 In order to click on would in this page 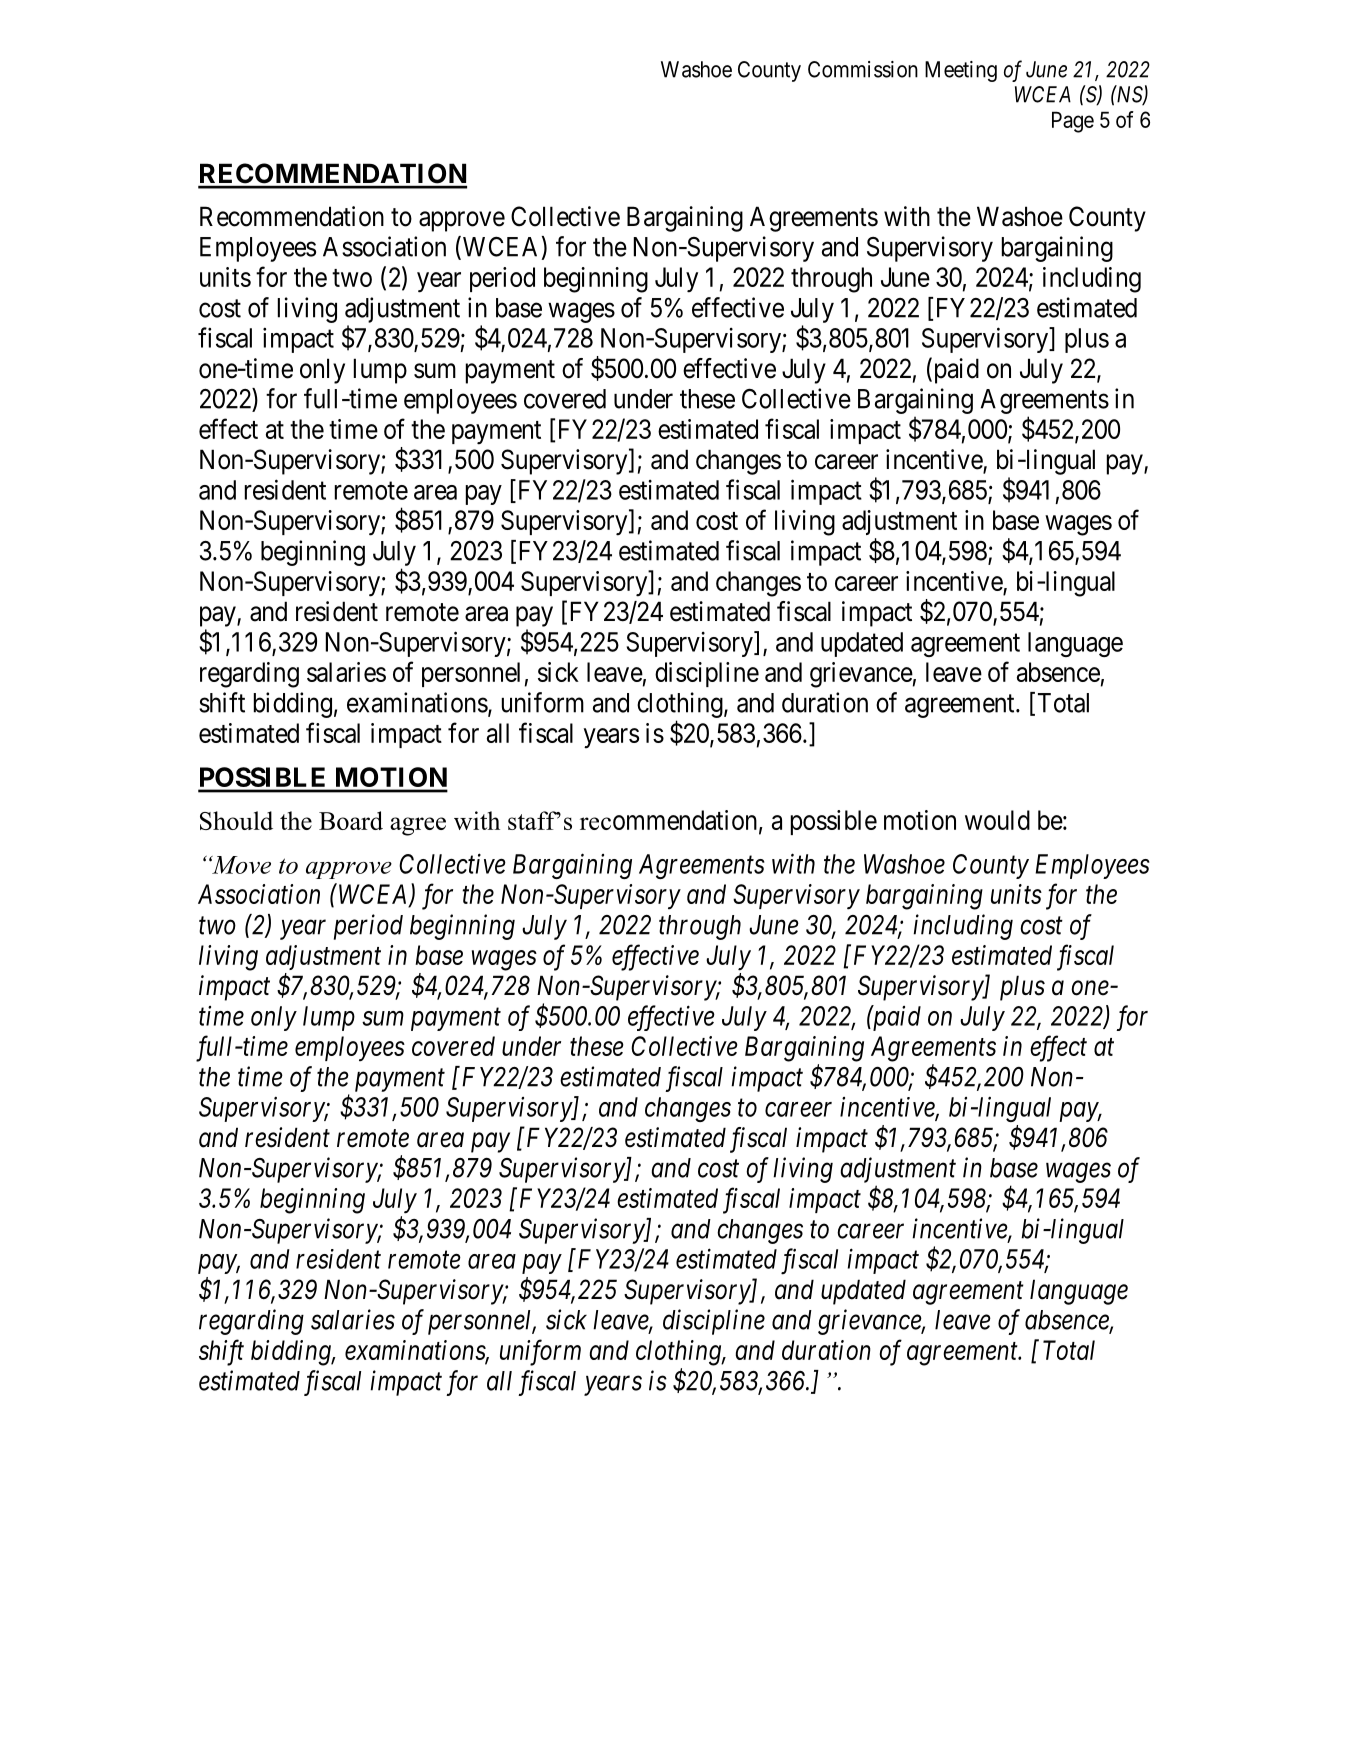, I will do `click(997, 820)`.
